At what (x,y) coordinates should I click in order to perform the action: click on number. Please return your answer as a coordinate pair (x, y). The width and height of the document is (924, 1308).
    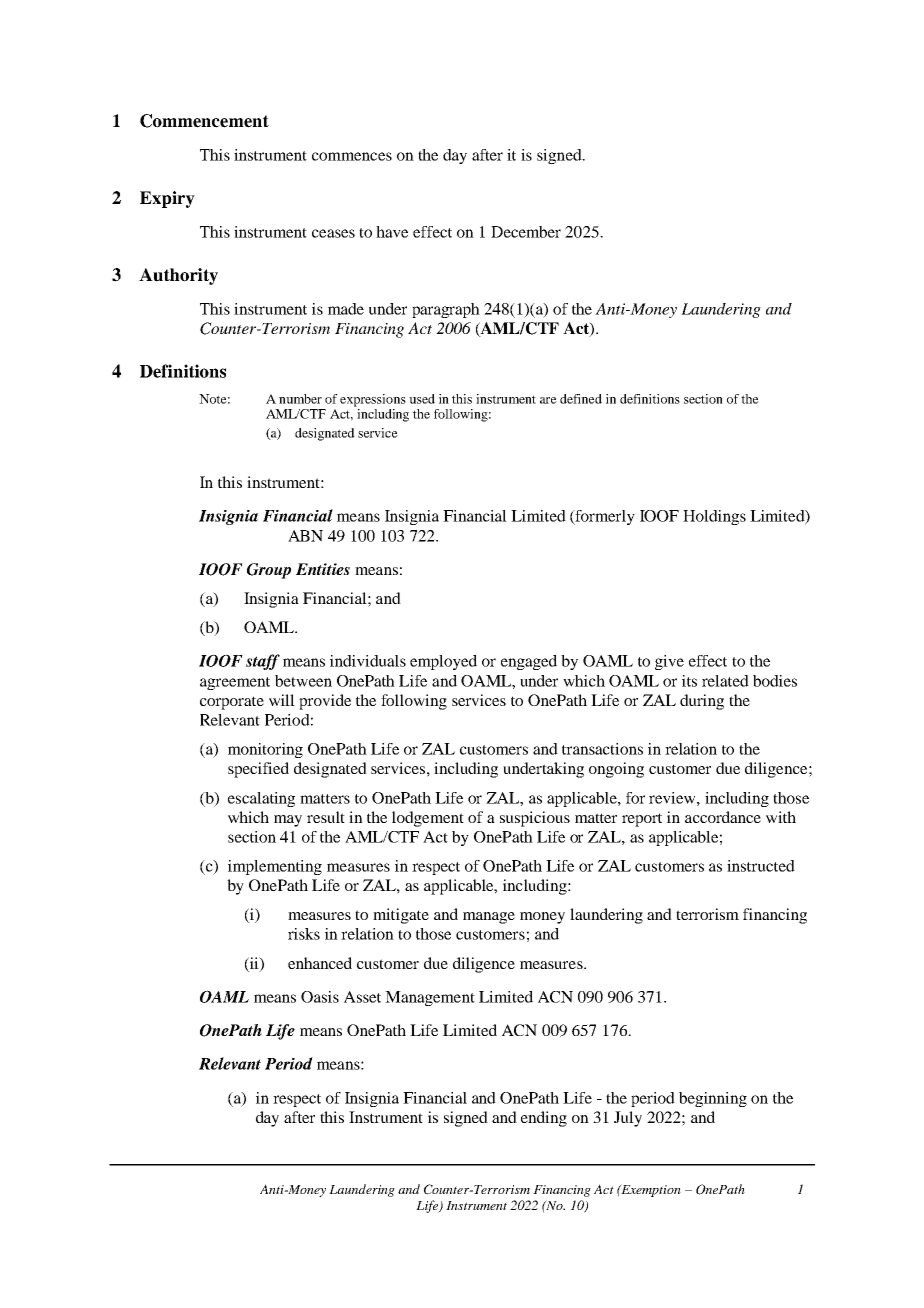
    Looking at the image, I should click on (300, 399).
